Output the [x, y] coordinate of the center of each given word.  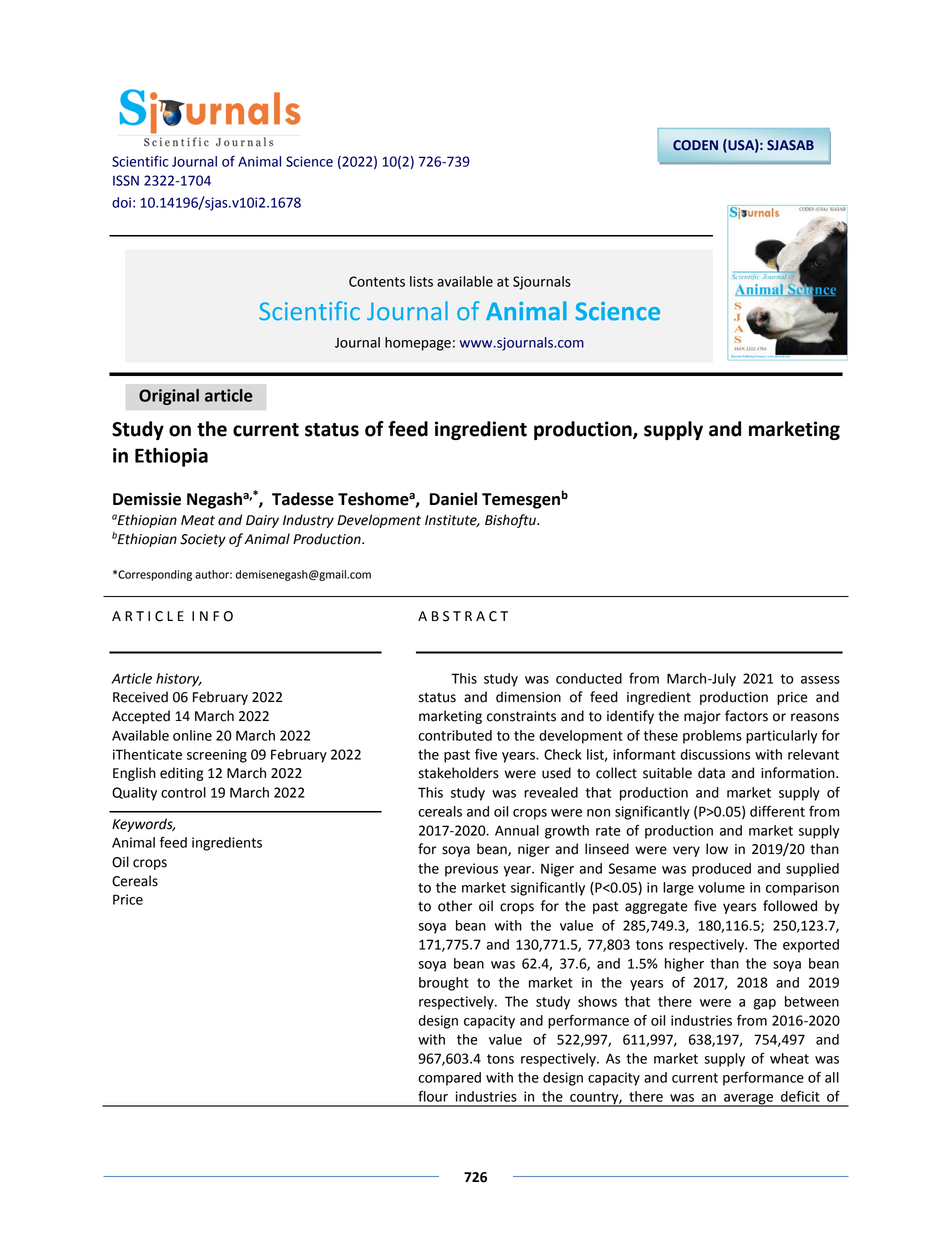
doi [121, 202]
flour [433, 1096]
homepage [418, 344]
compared [449, 1079]
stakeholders [459, 773]
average [748, 1100]
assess [820, 680]
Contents [377, 281]
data [711, 773]
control [183, 792]
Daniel [453, 499]
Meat [198, 520]
